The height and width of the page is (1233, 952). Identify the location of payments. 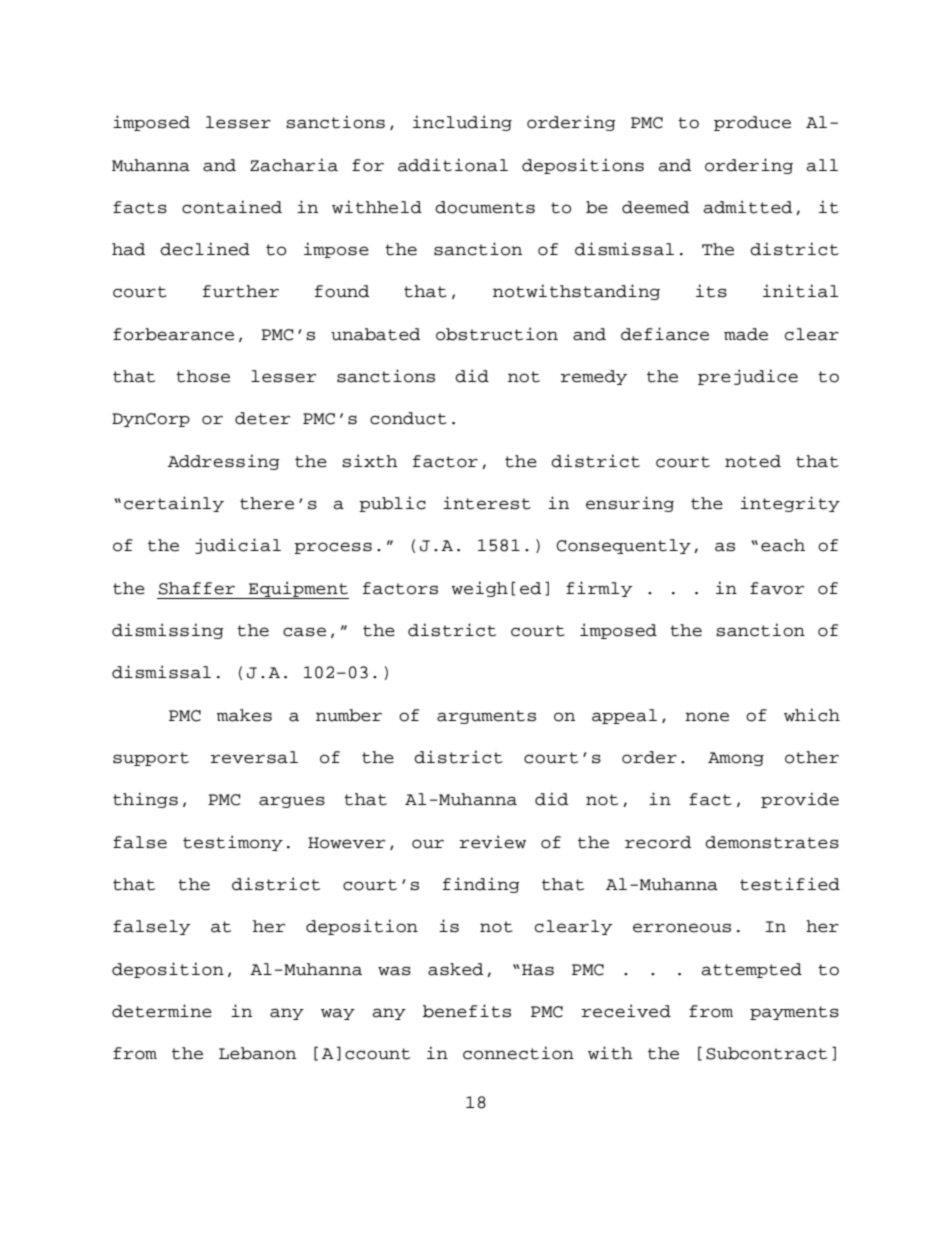
(794, 1013).
